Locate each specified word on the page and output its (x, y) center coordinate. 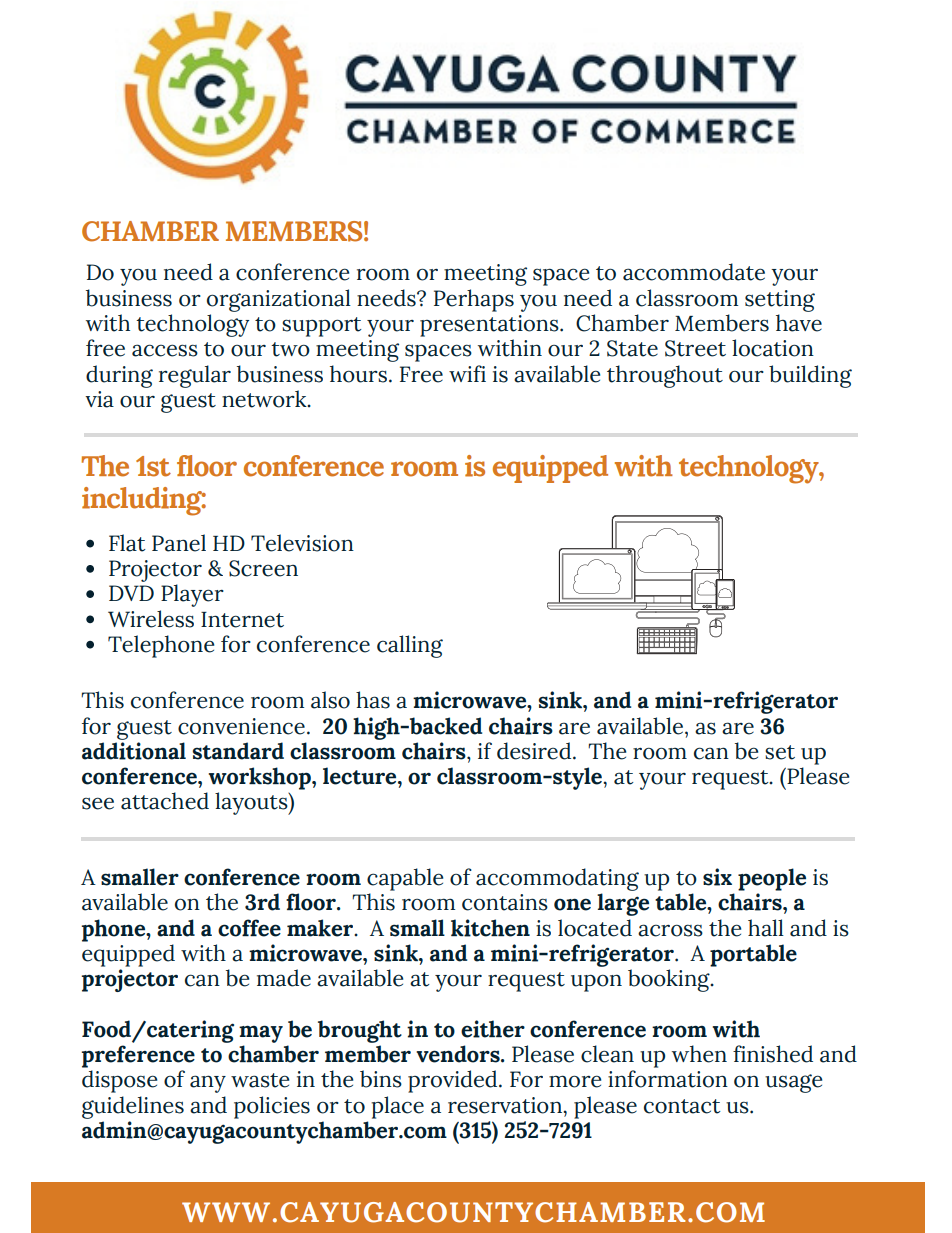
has (373, 700)
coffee (249, 928)
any (208, 1084)
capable (405, 879)
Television (302, 543)
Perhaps (474, 300)
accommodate (694, 272)
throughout (665, 376)
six (717, 877)
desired (535, 751)
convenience (241, 726)
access (165, 350)
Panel (179, 543)
